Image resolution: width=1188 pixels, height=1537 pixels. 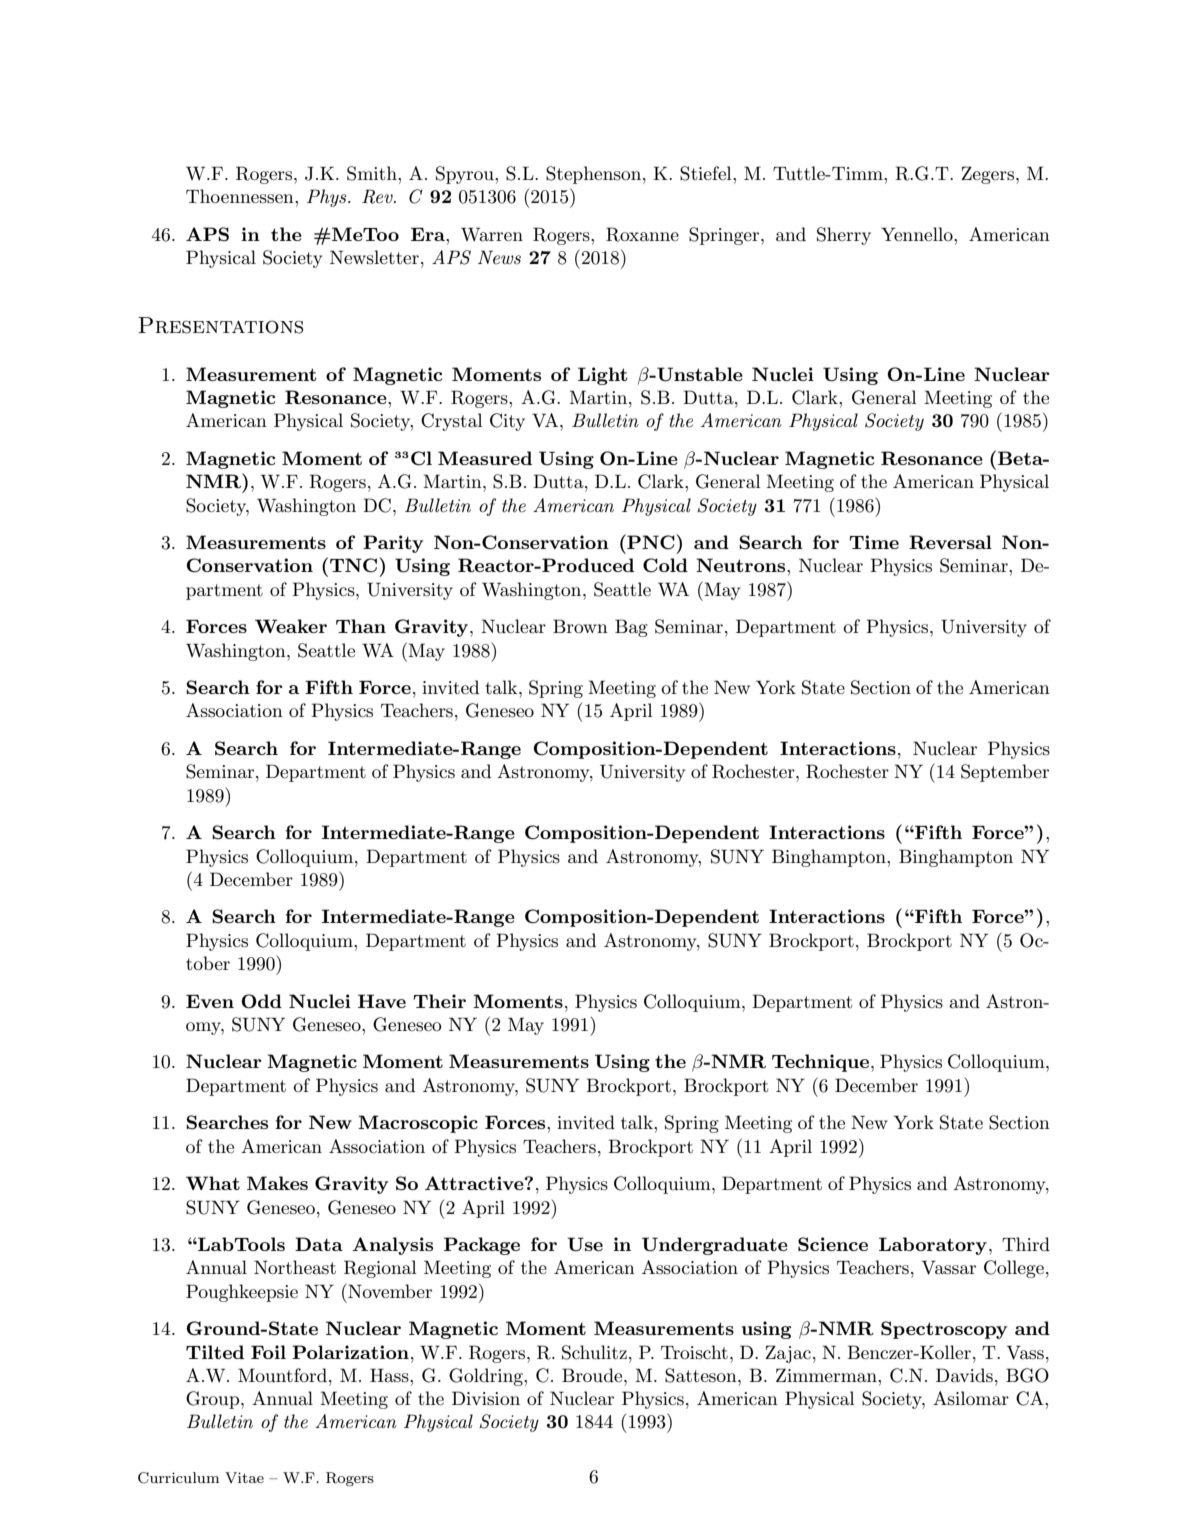 I want to click on Bag, so click(x=631, y=628).
